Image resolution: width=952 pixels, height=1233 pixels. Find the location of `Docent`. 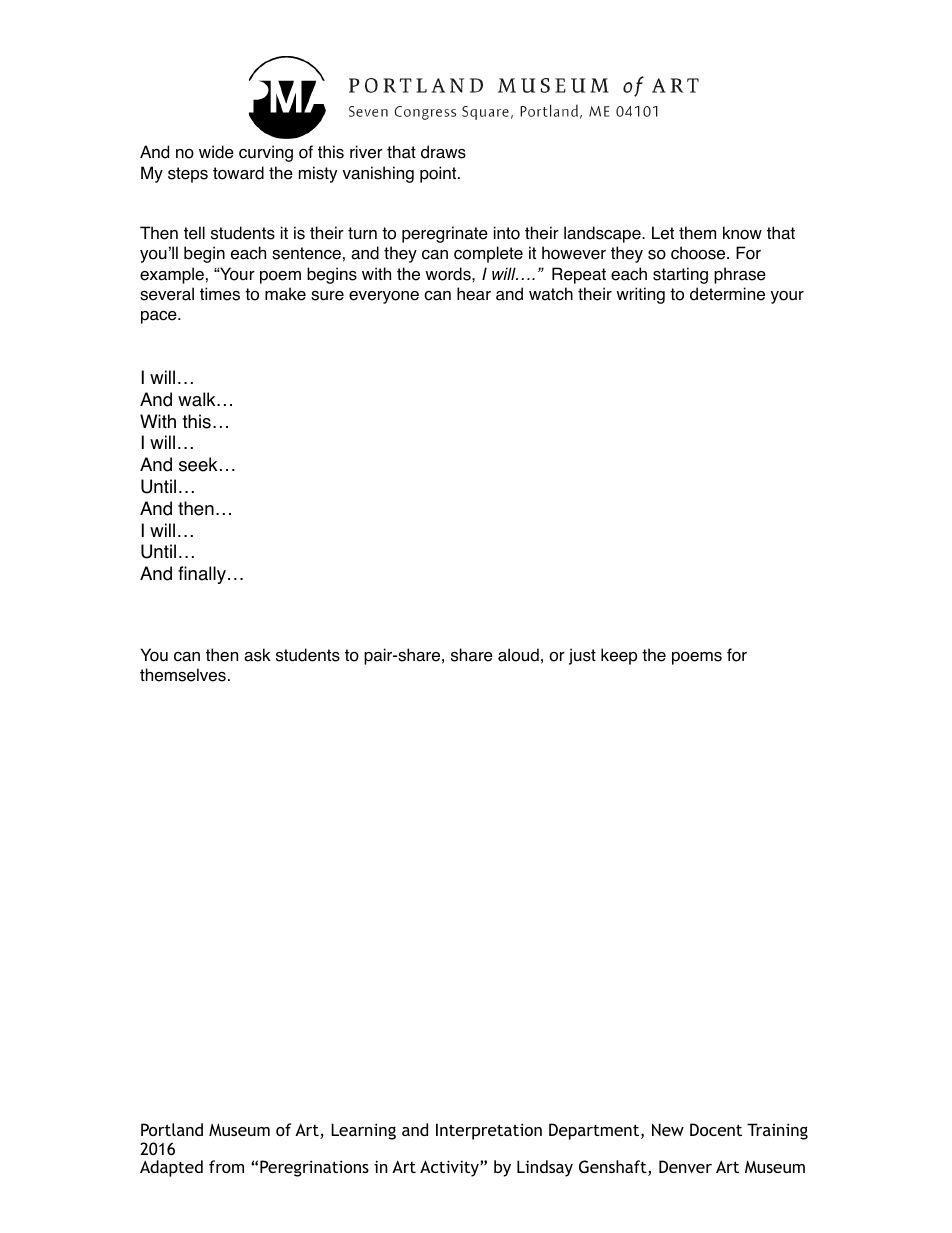

Docent is located at coordinates (716, 1129).
